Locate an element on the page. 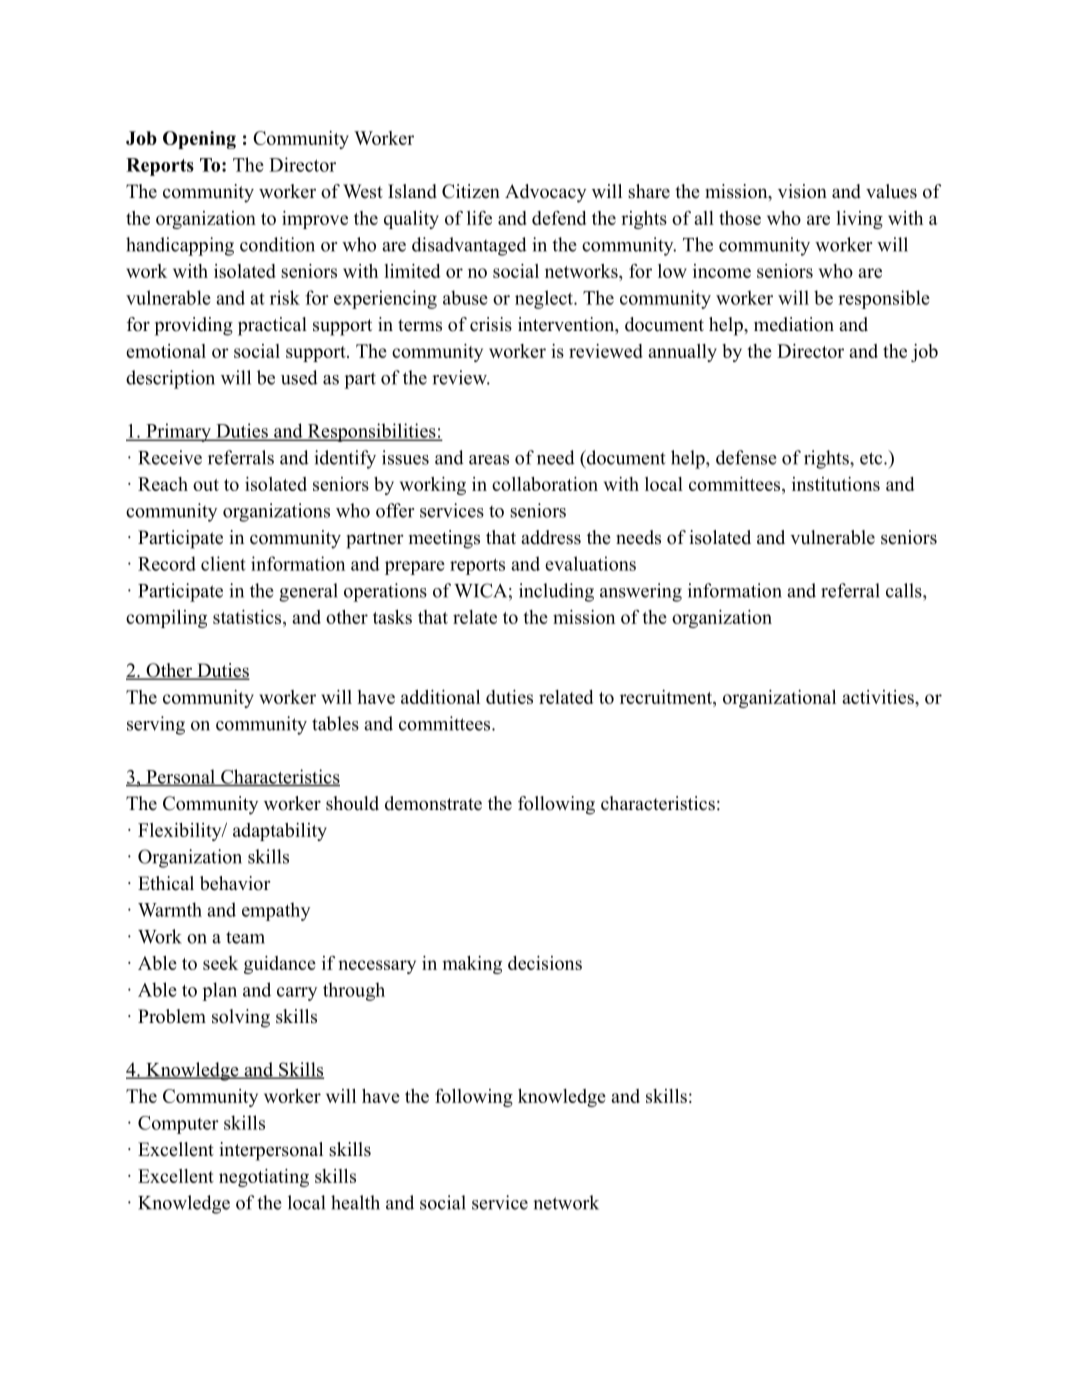 The height and width of the document is (1386, 1071). team is located at coordinates (245, 938).
